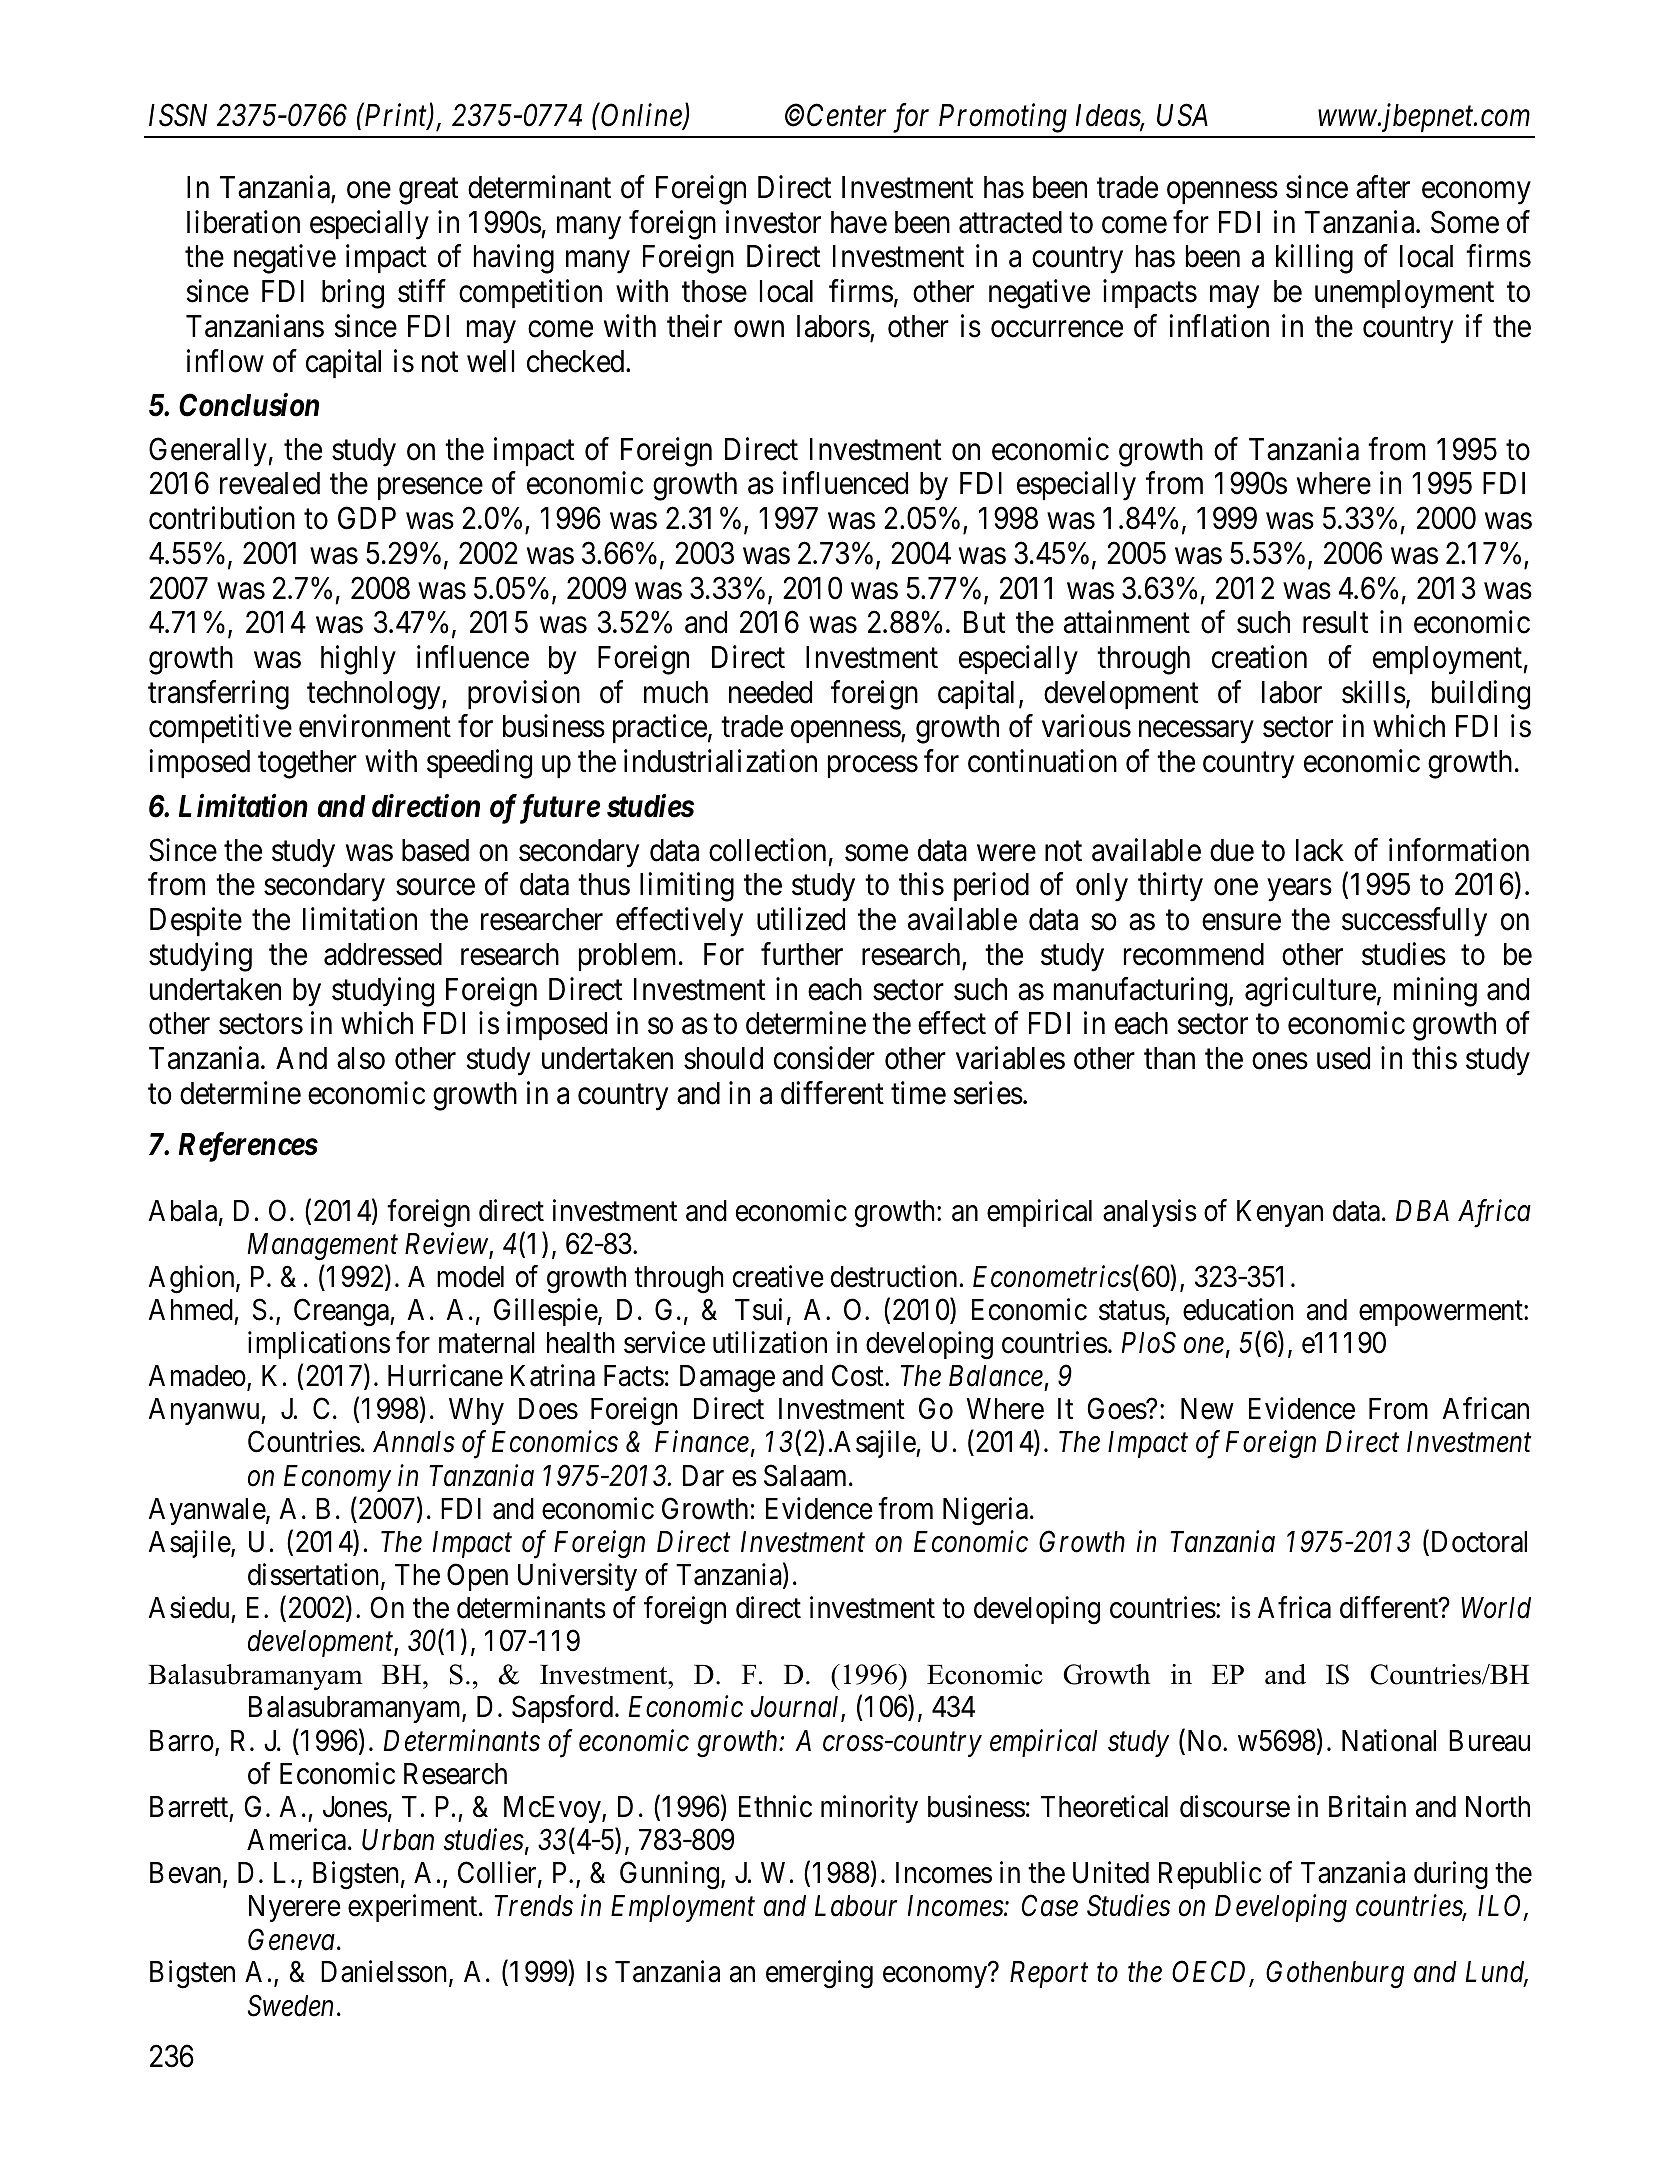 The height and width of the document is (2173, 1679). What do you see at coordinates (1442, 1313) in the document?
I see `empowerment` at bounding box center [1442, 1313].
